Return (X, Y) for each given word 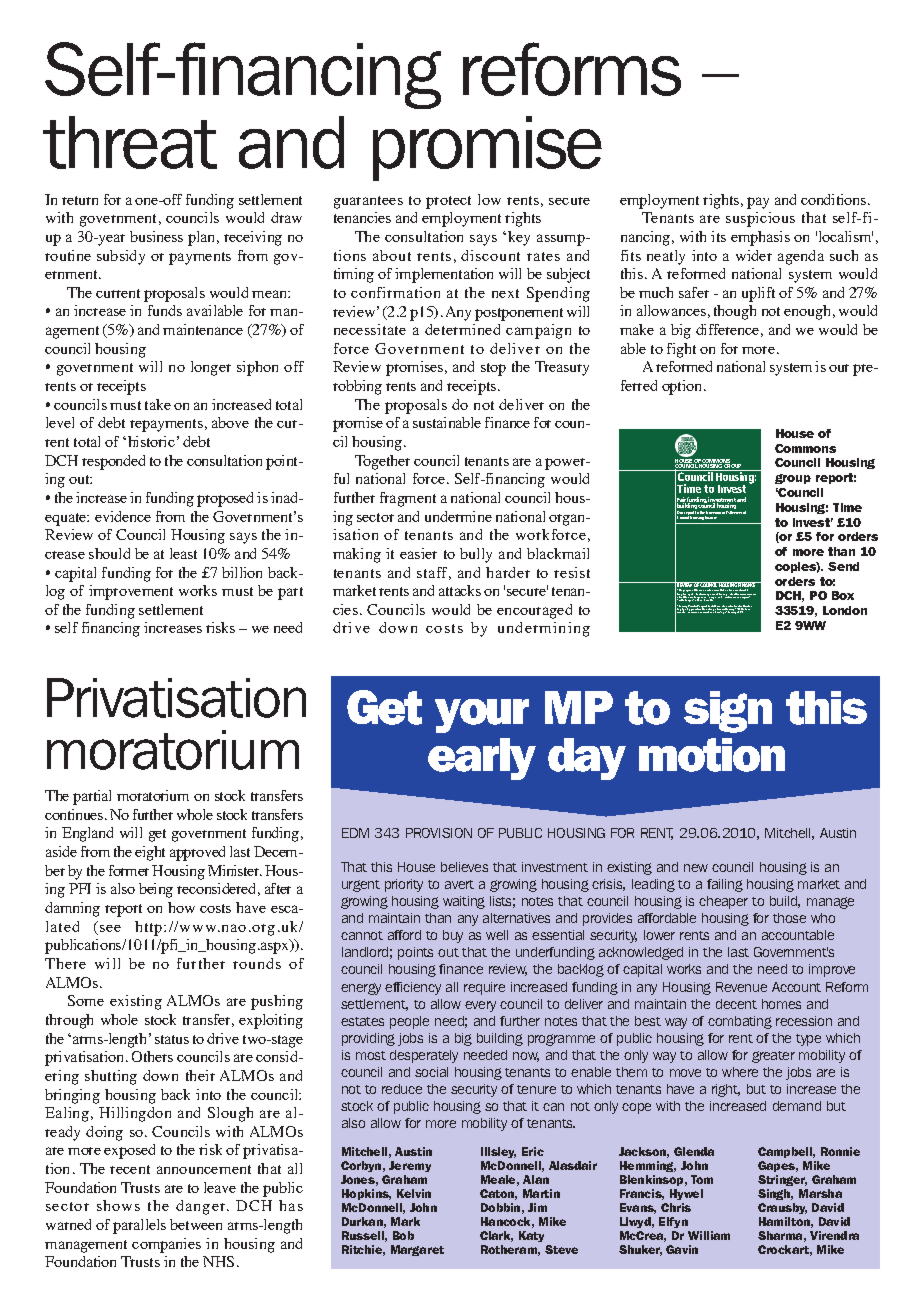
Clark (496, 1236)
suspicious (760, 219)
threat (130, 142)
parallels (139, 1226)
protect (448, 202)
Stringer (782, 1180)
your (482, 716)
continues (75, 814)
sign (728, 712)
